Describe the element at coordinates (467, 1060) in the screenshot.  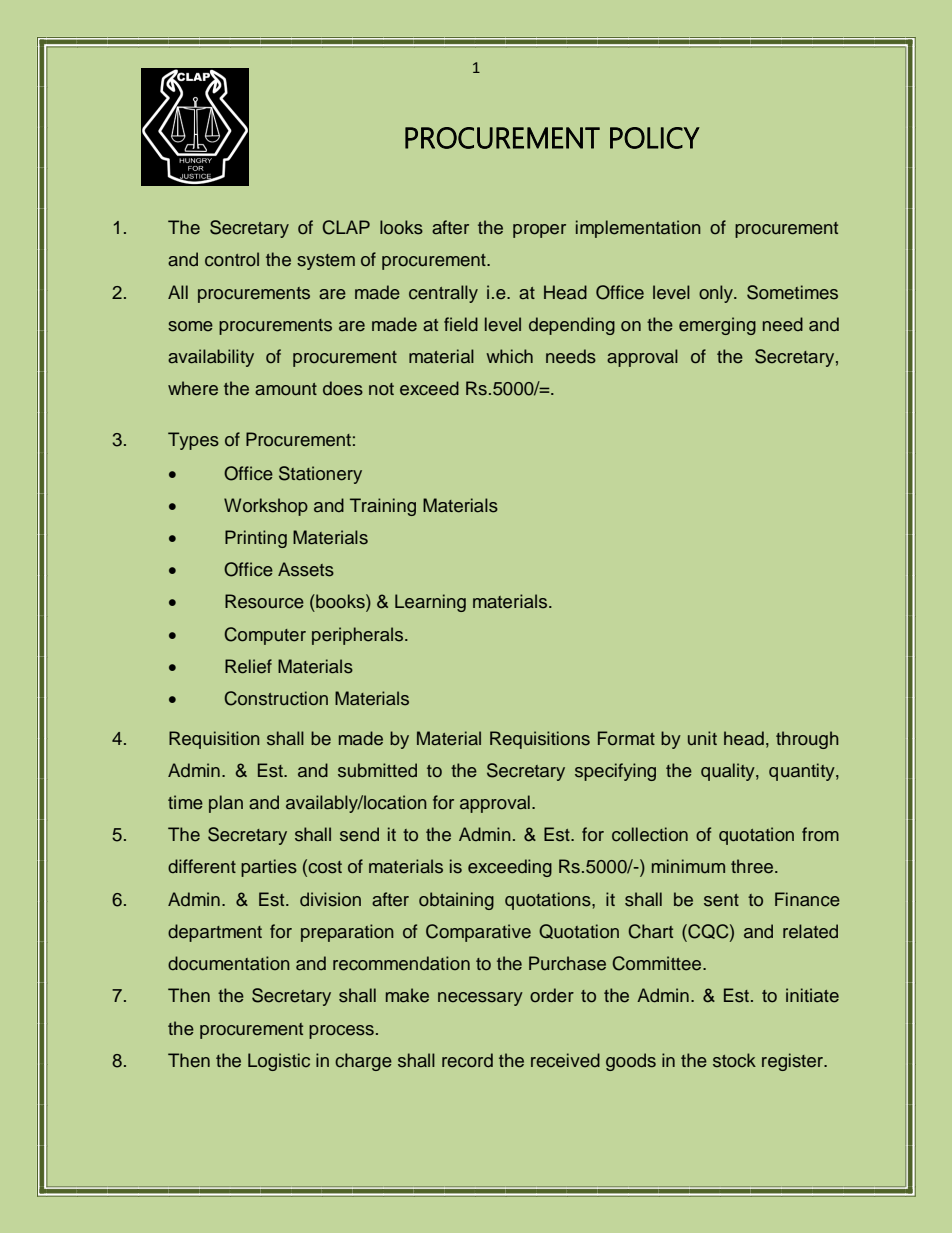
I see `record` at that location.
